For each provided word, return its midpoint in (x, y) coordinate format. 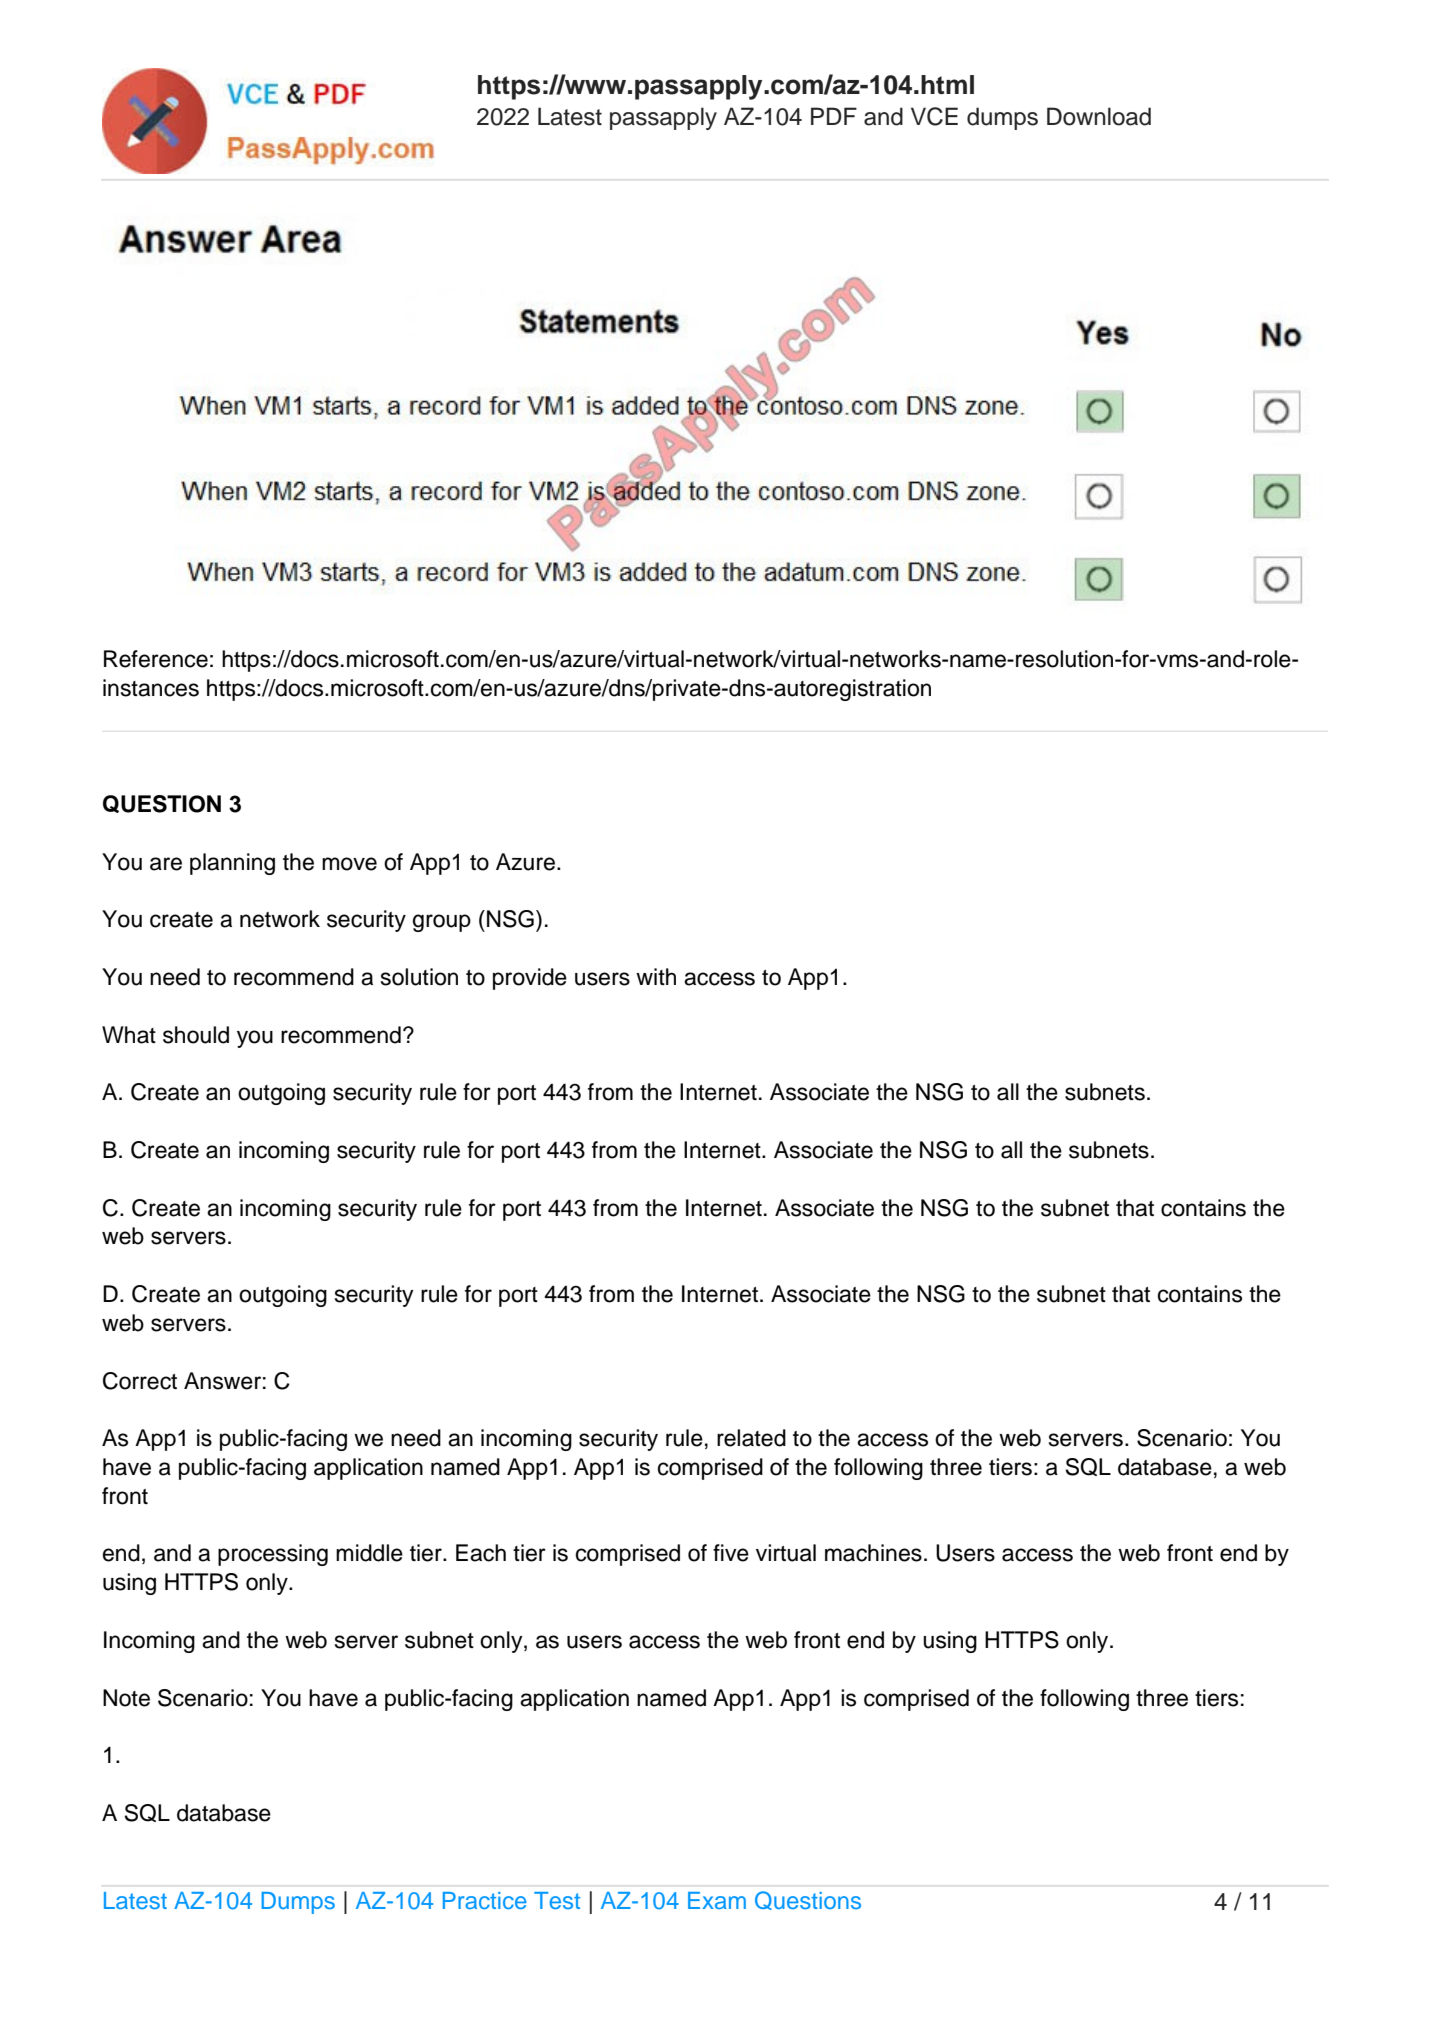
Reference (156, 659)
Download (1099, 116)
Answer (222, 1381)
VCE (934, 116)
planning (232, 864)
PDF (834, 116)
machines (873, 1553)
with (656, 976)
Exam (717, 1900)
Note (126, 1698)
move (349, 864)
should (196, 1035)
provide (530, 979)
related (751, 1438)
